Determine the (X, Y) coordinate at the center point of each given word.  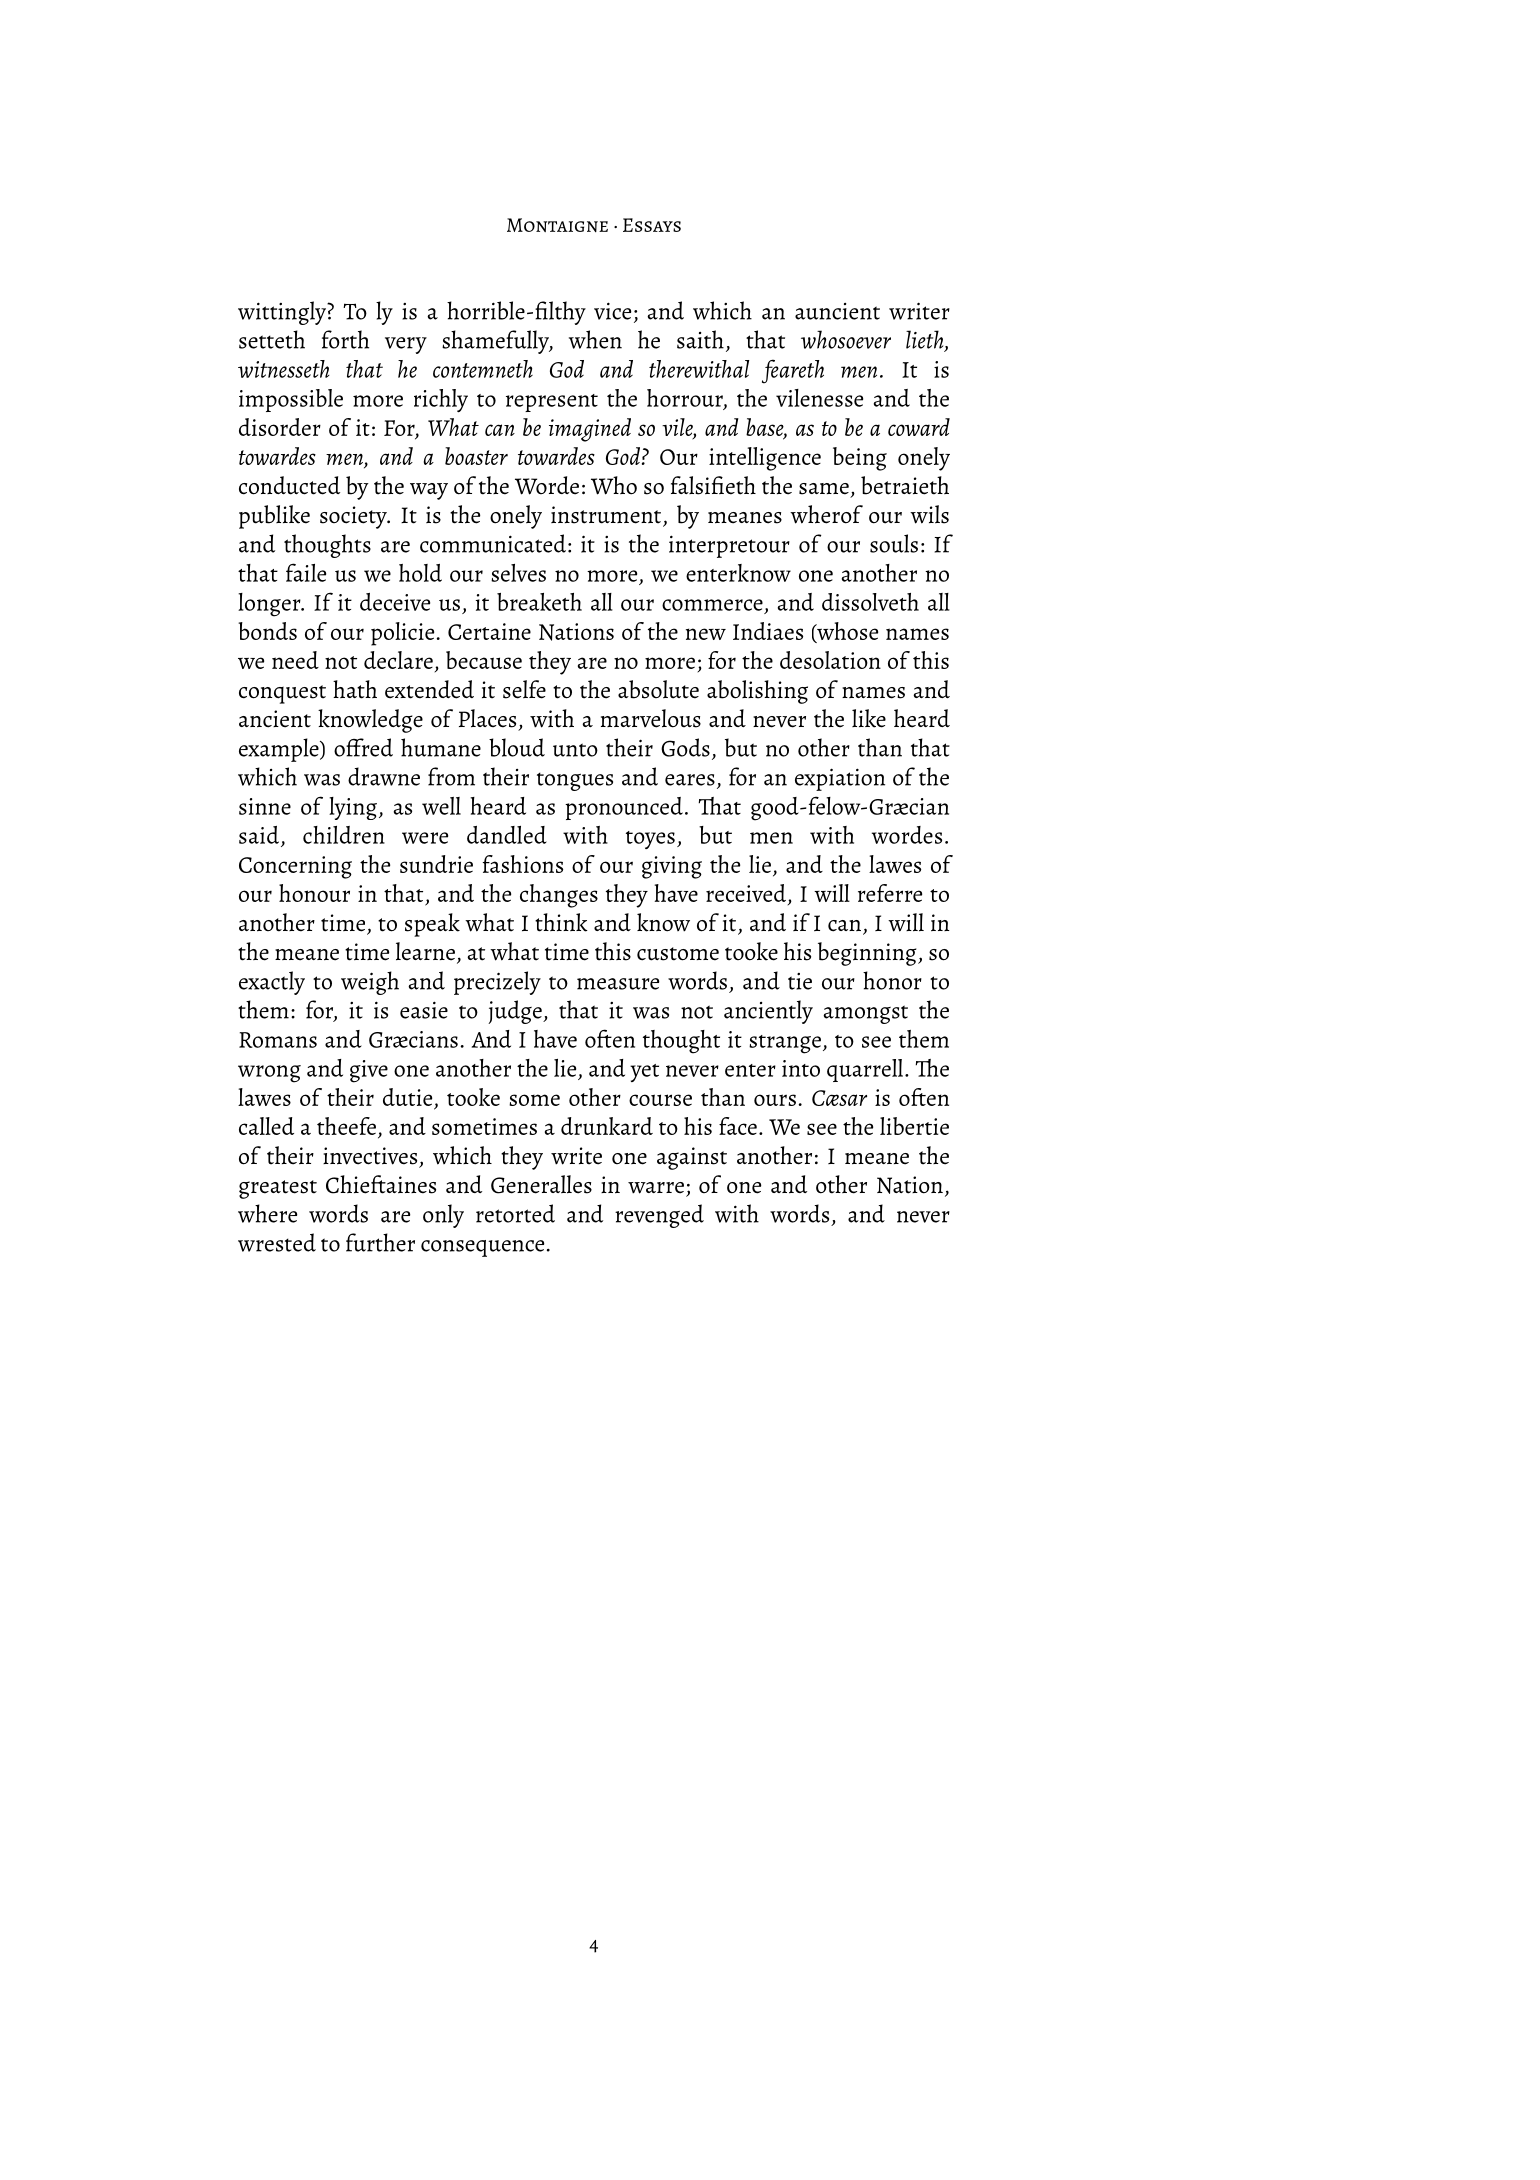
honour (314, 893)
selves (518, 573)
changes (559, 896)
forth (345, 339)
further (380, 1242)
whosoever (846, 339)
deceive (395, 602)
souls (894, 543)
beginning (868, 954)
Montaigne (557, 225)
